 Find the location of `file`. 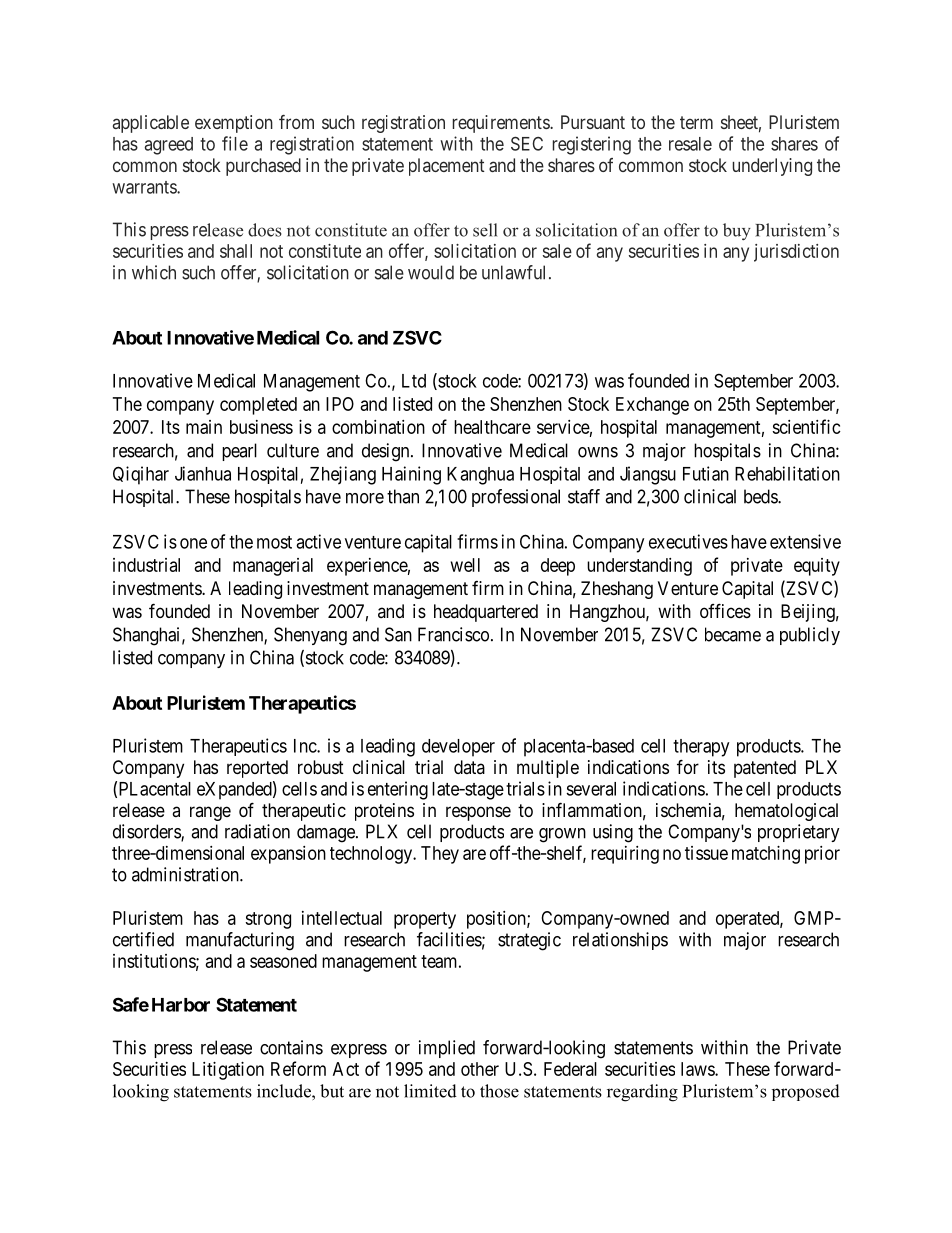

file is located at coordinates (235, 143).
